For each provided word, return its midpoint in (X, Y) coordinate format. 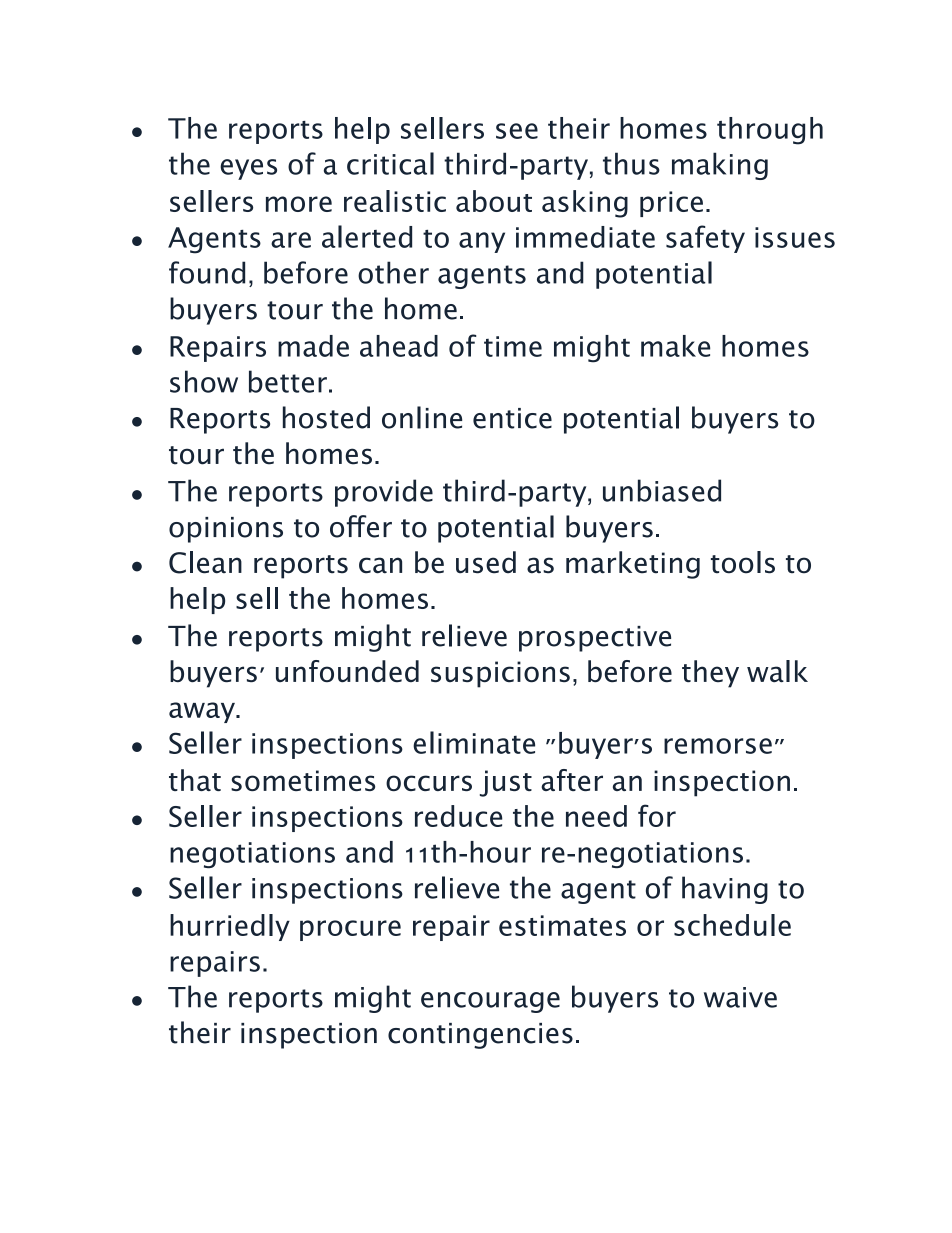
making (720, 166)
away (203, 712)
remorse (718, 746)
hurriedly (230, 927)
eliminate (474, 742)
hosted (326, 417)
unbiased (662, 490)
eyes (248, 169)
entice (512, 418)
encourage (490, 1002)
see (517, 131)
